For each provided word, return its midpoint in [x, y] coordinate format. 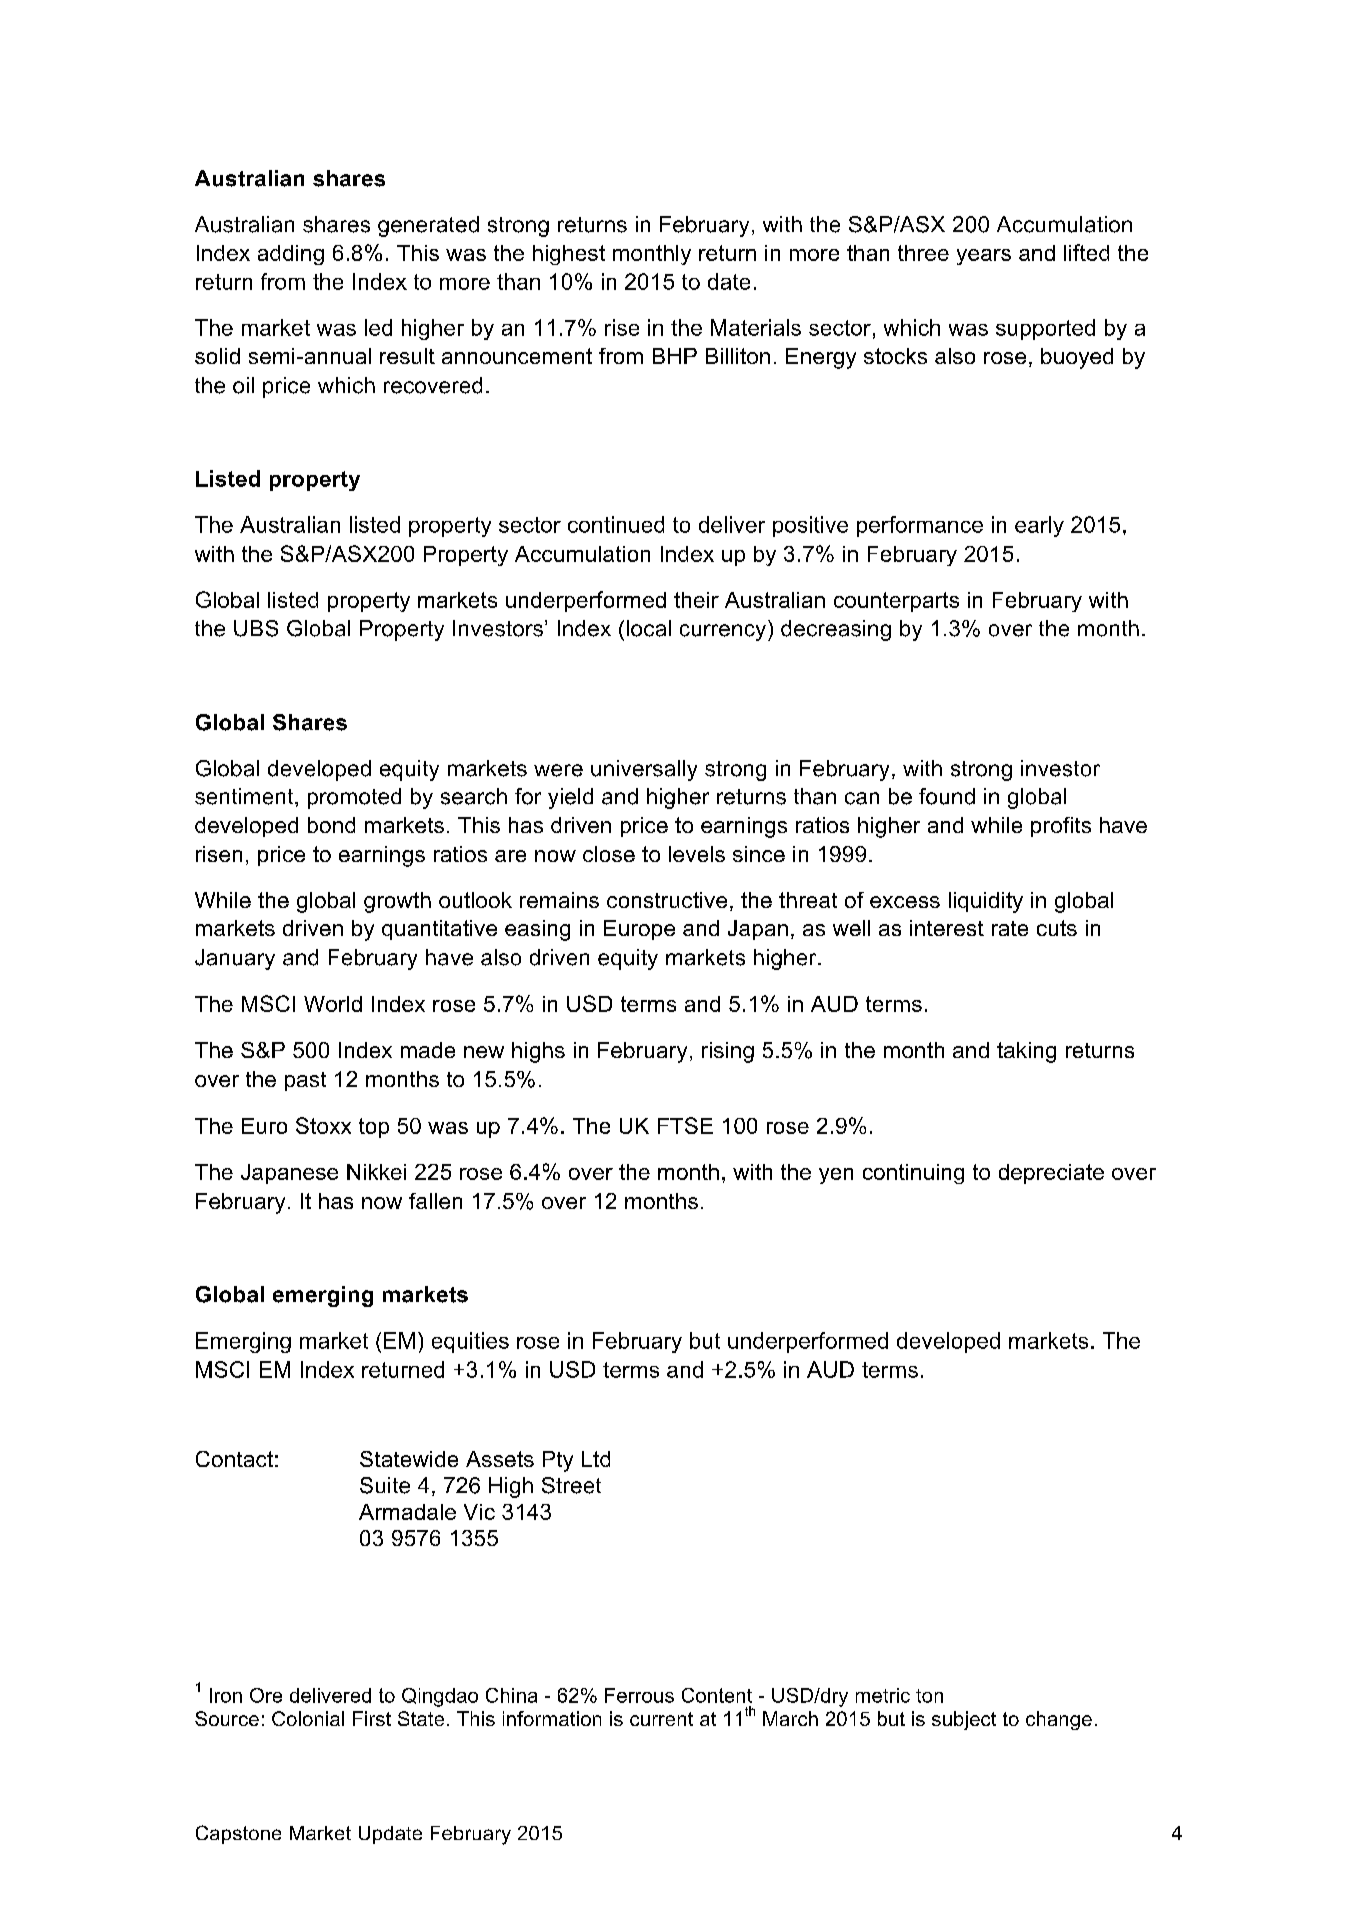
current [661, 1719]
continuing [913, 1174]
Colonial [308, 1718]
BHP [675, 356]
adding [291, 255]
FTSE [685, 1125]
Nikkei [376, 1172]
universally [644, 770]
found [947, 796]
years [984, 257]
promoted [354, 798]
